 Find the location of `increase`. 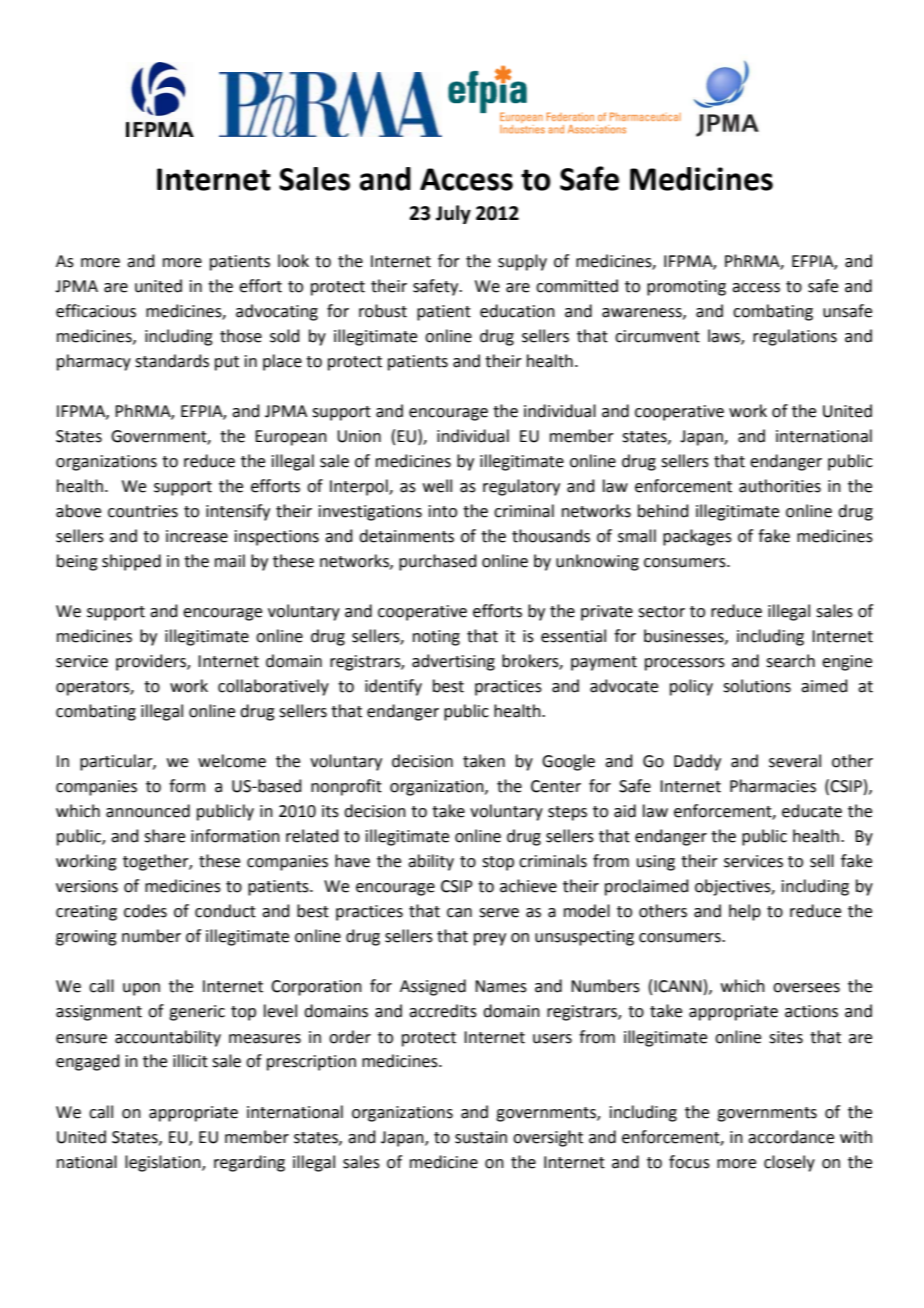

increase is located at coordinates (197, 536).
